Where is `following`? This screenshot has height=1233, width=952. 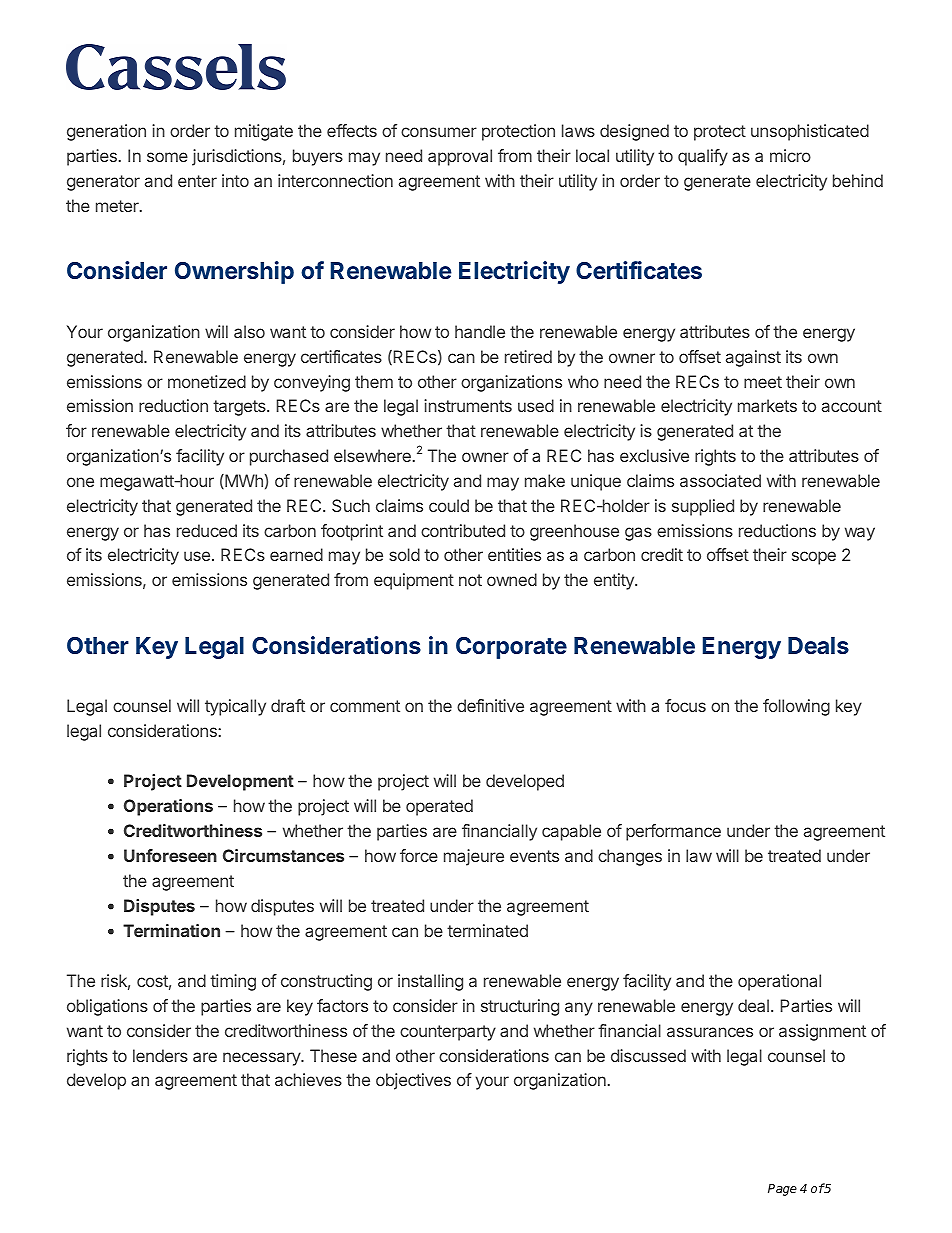 following is located at coordinates (796, 707).
